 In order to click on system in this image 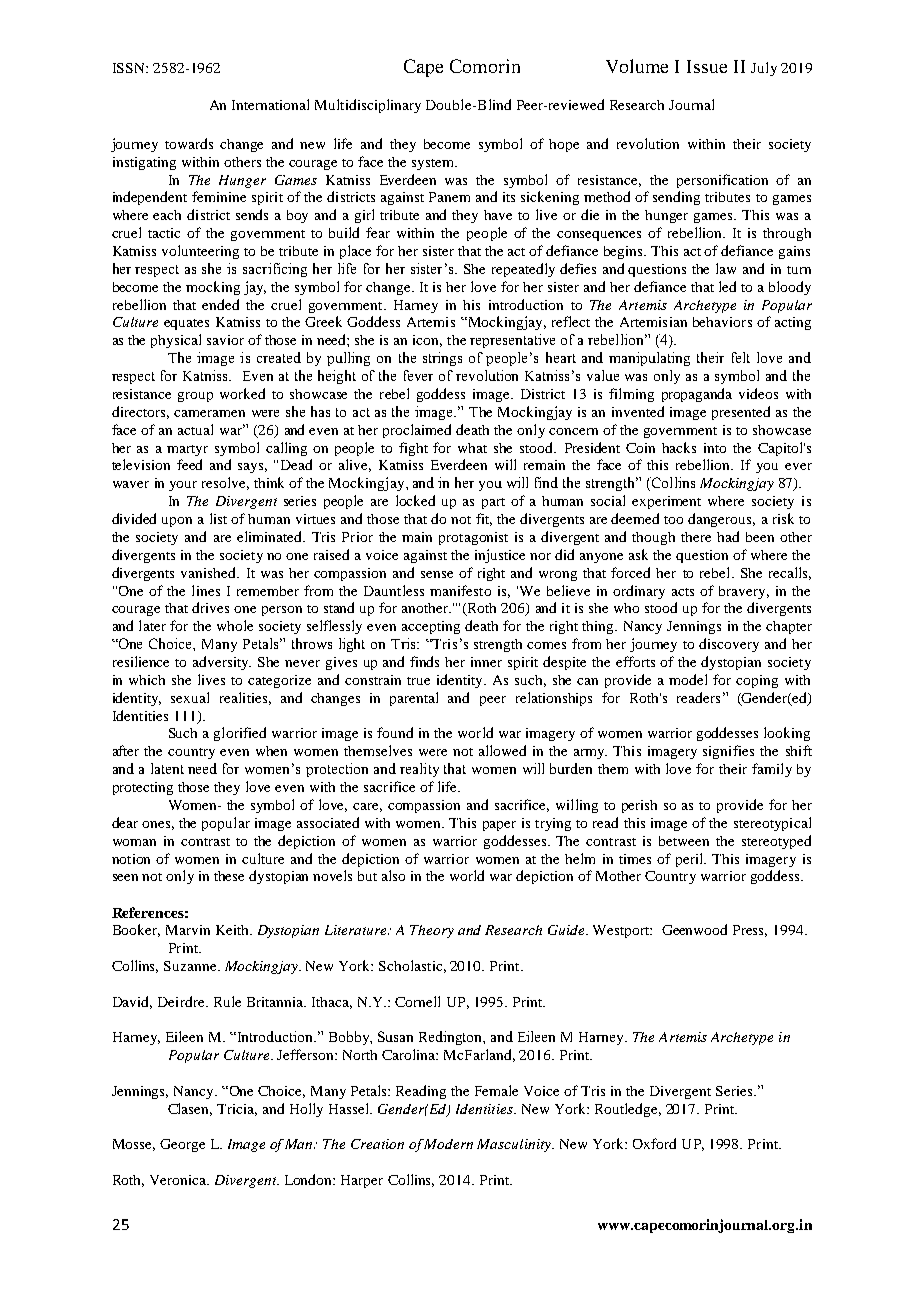, I will do `click(434, 164)`.
